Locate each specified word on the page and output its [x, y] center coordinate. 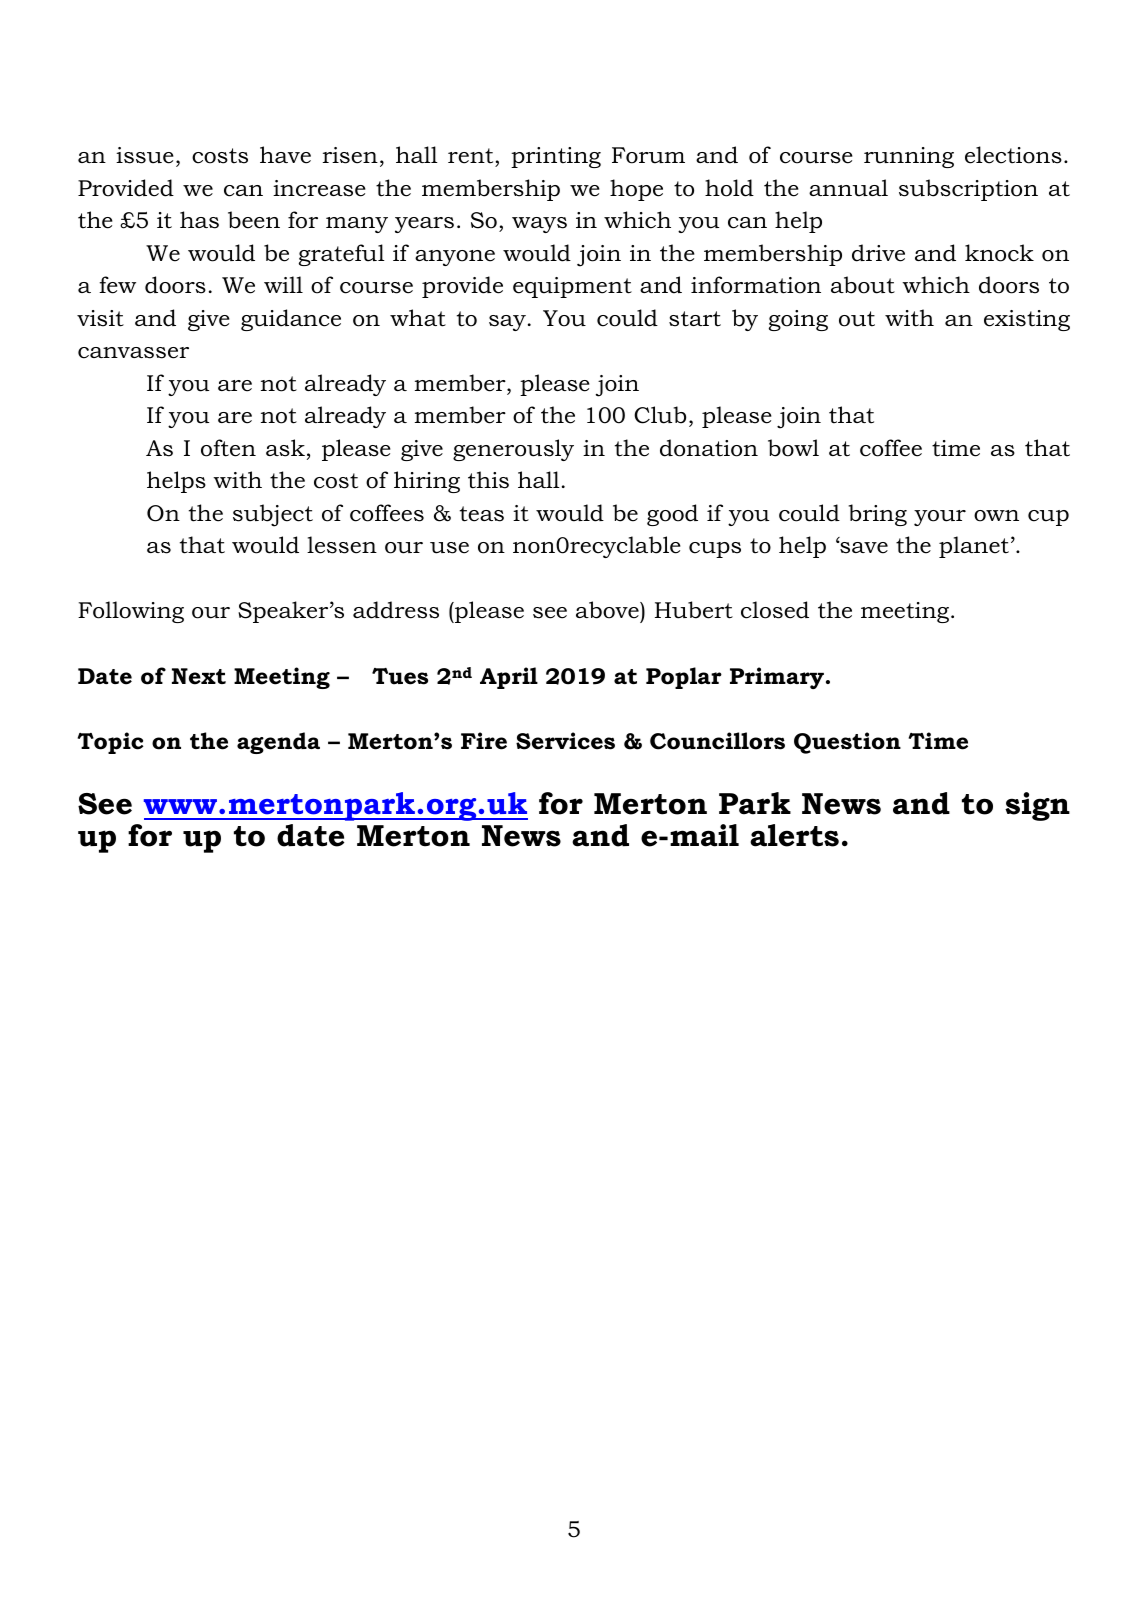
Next [199, 676]
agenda [278, 743]
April [509, 678]
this [488, 480]
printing [556, 157]
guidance [291, 320]
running [909, 157]
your [940, 518]
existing [1027, 320]
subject [273, 515]
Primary [777, 678]
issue [145, 155]
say [507, 323]
